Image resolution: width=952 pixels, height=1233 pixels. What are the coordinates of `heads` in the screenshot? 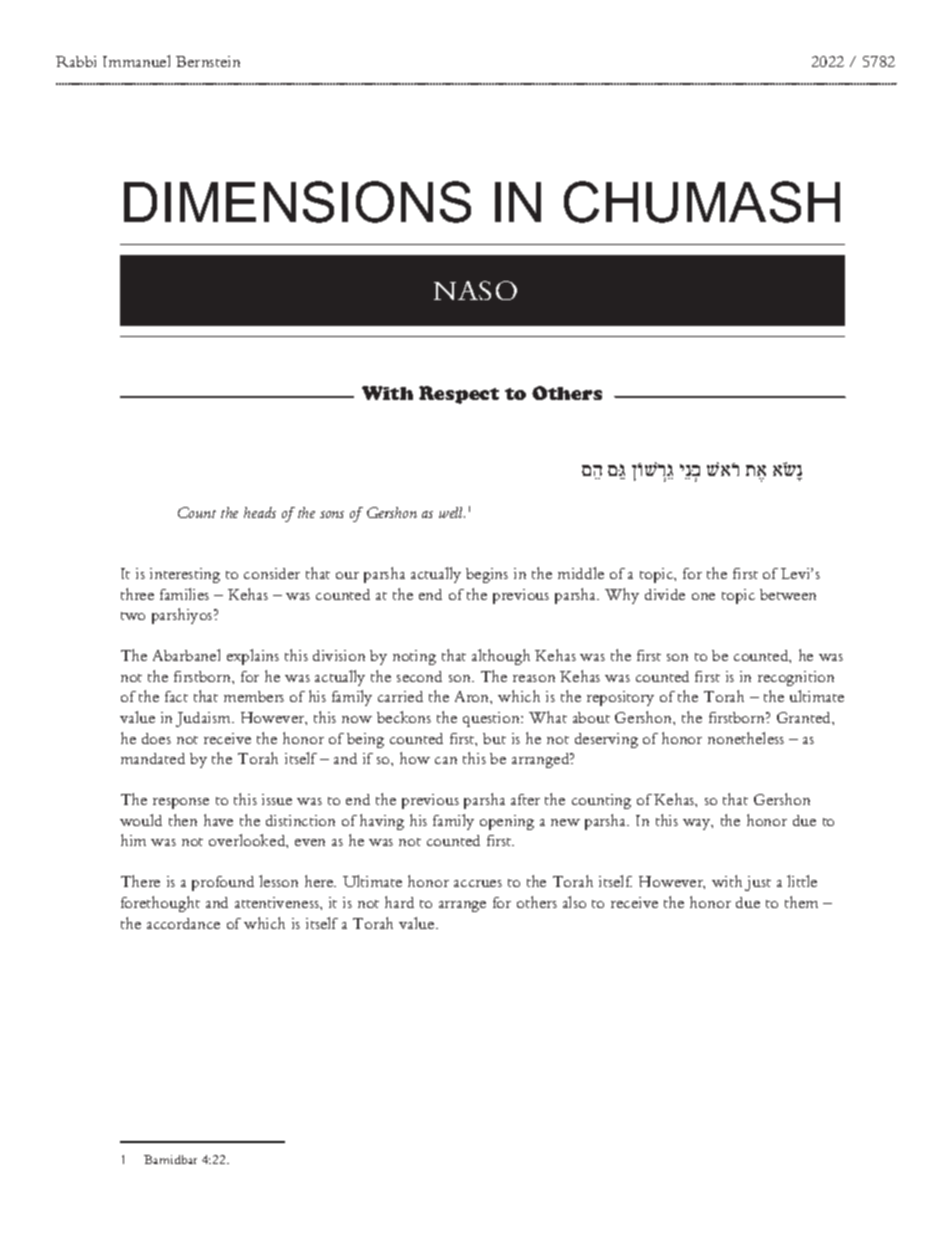 It's located at (260, 512).
